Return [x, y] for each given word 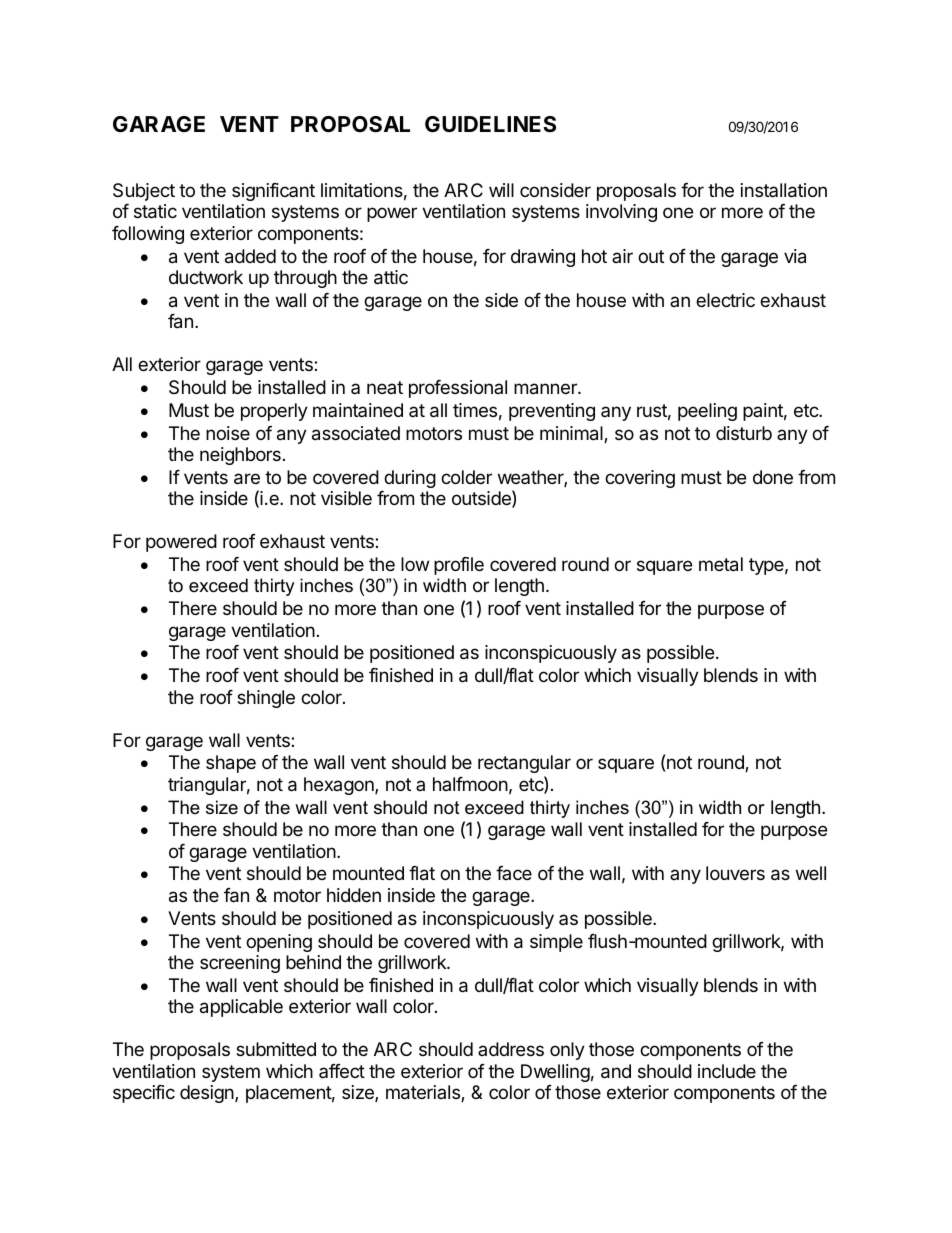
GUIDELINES [490, 124]
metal [721, 564]
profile [459, 566]
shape [231, 764]
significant [273, 192]
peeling [707, 412]
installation [784, 190]
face [514, 873]
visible [346, 498]
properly [274, 412]
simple [556, 943]
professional [458, 389]
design [208, 1094]
